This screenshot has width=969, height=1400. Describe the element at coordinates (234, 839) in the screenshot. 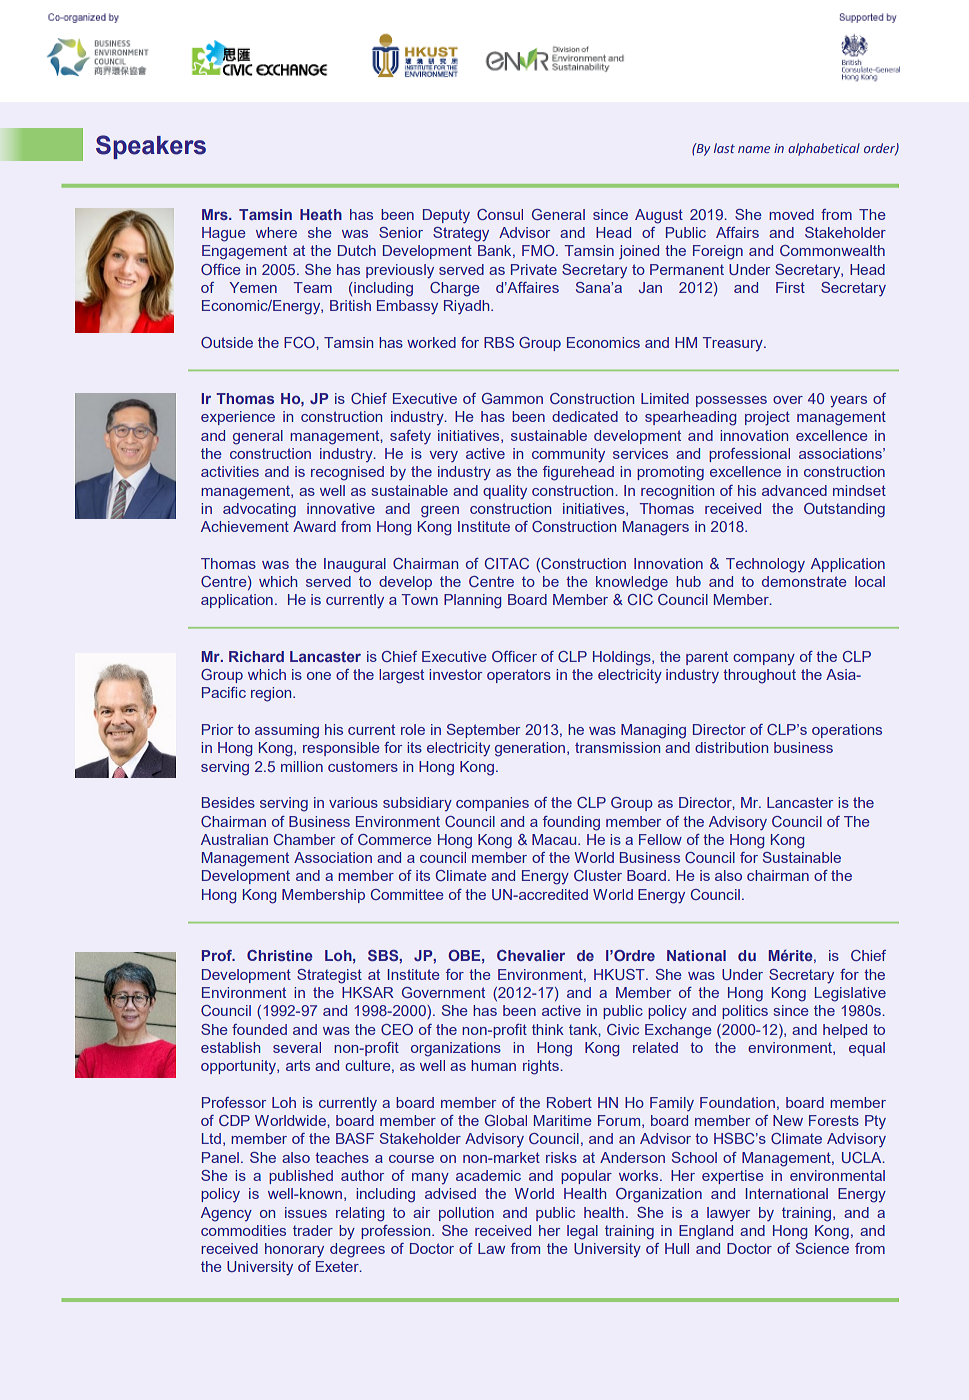

I see `Australian` at that location.
